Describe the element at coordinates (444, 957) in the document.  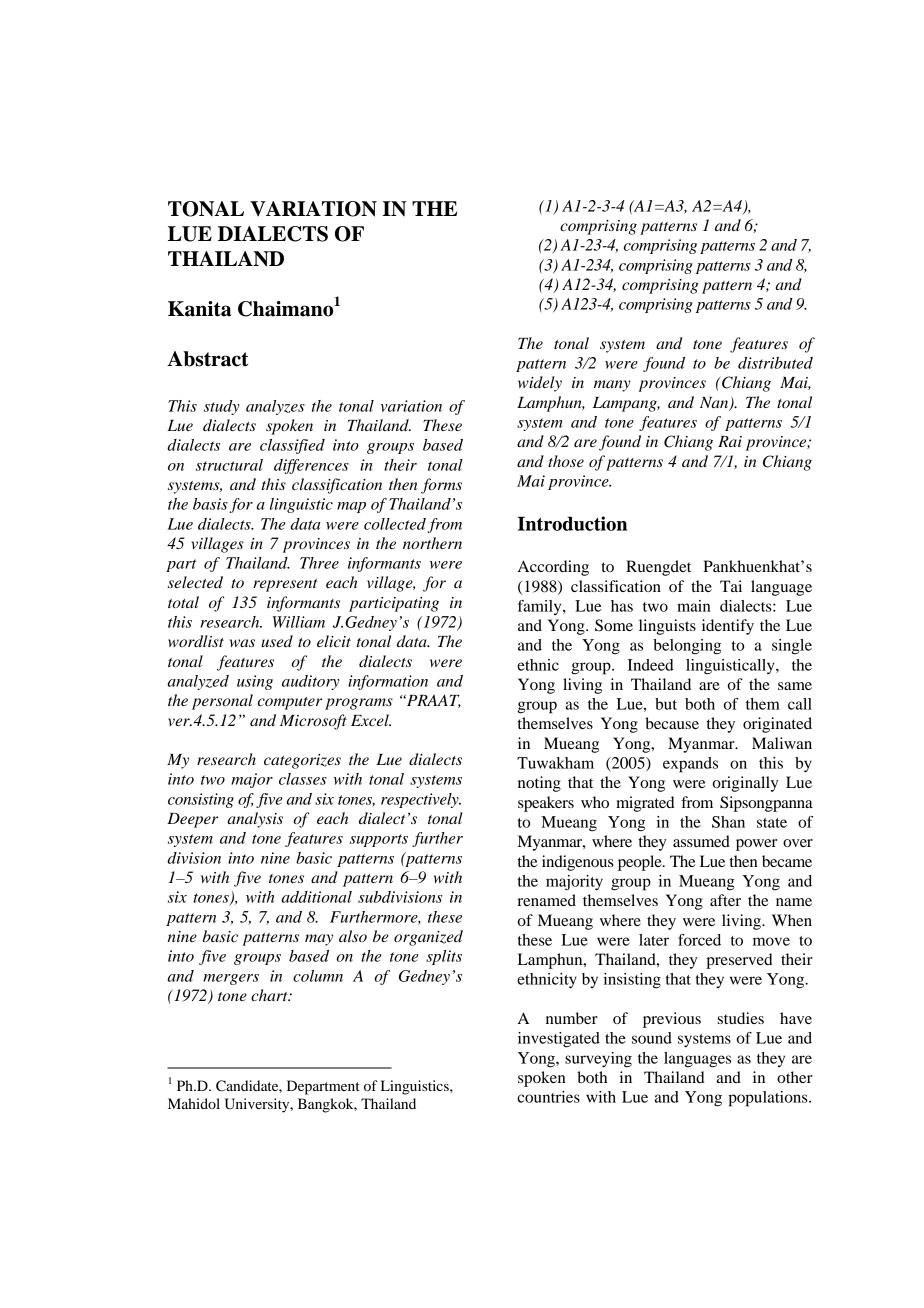
I see `splits` at that location.
